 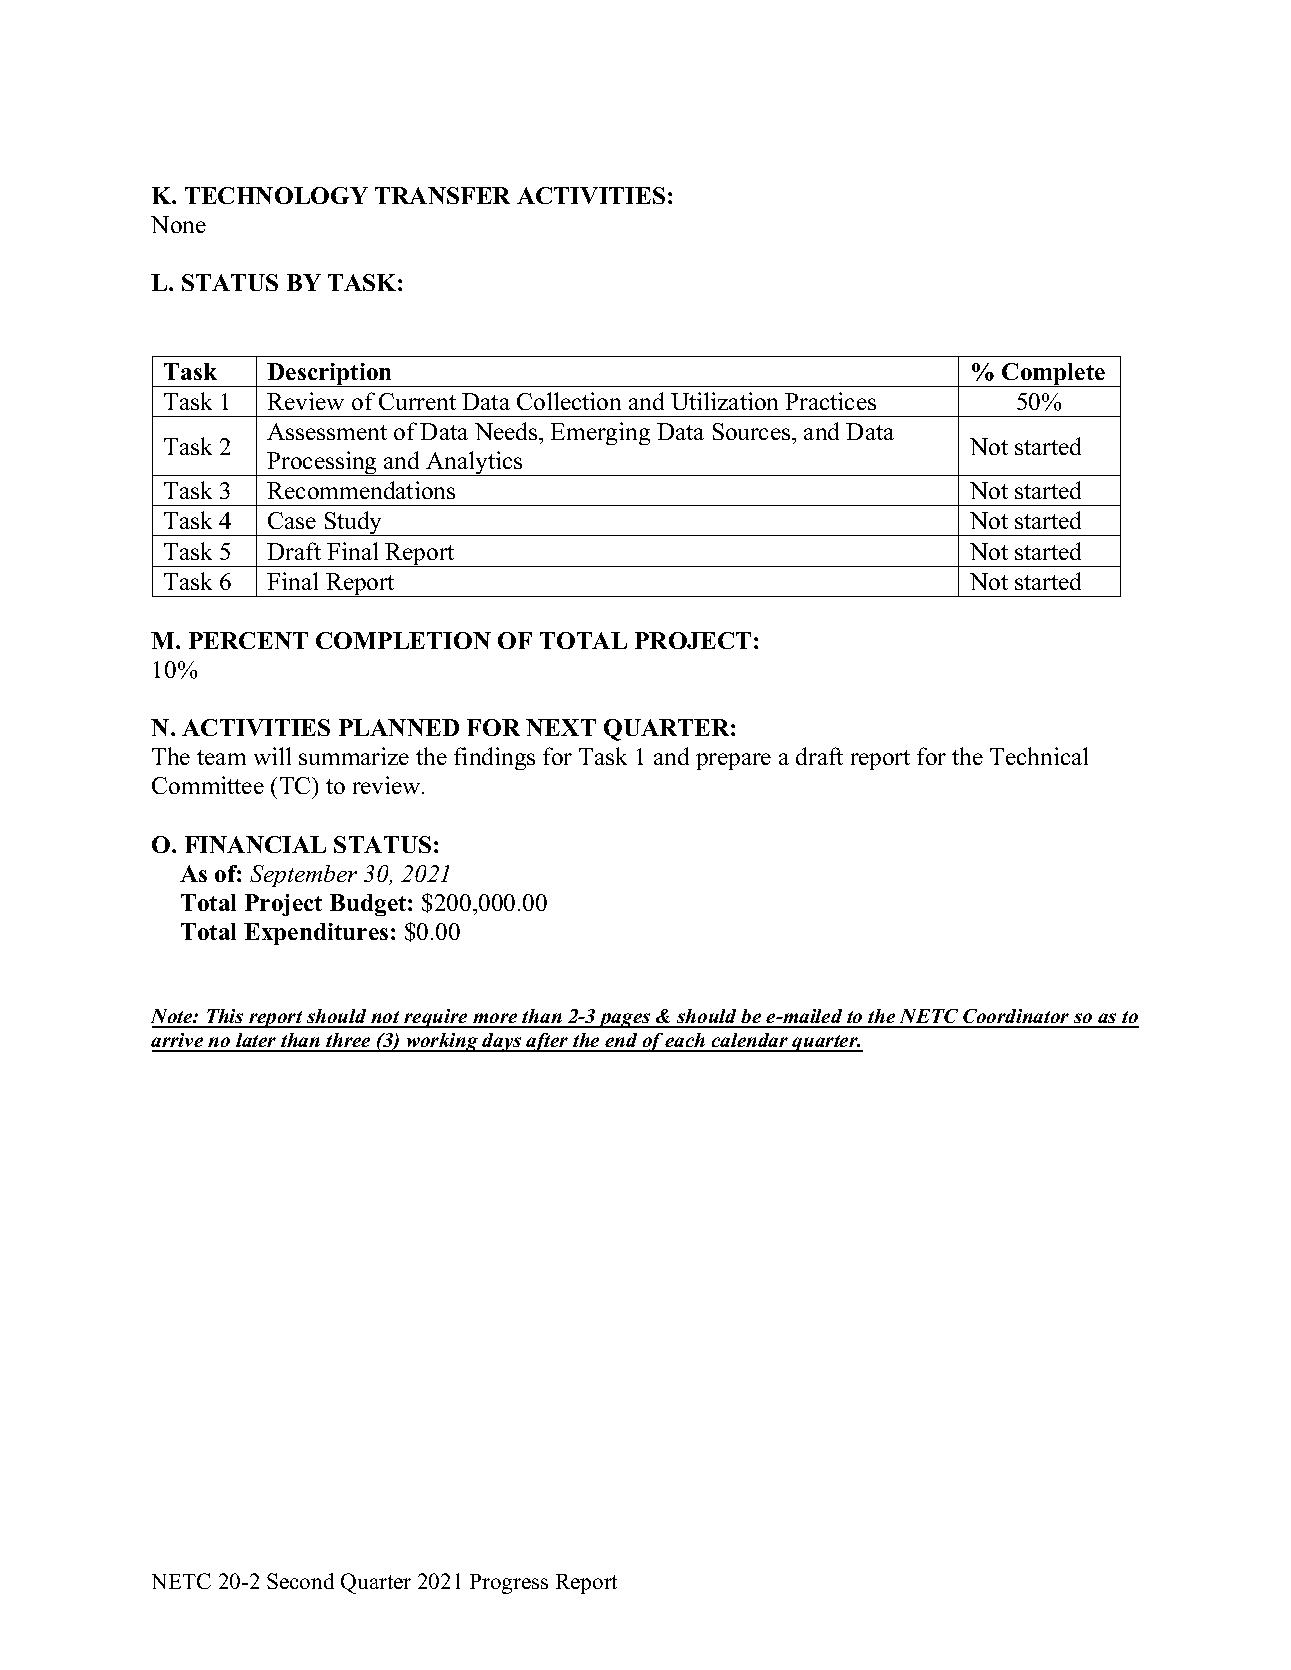 What do you see at coordinates (625, 1020) in the screenshot?
I see `pages` at bounding box center [625, 1020].
